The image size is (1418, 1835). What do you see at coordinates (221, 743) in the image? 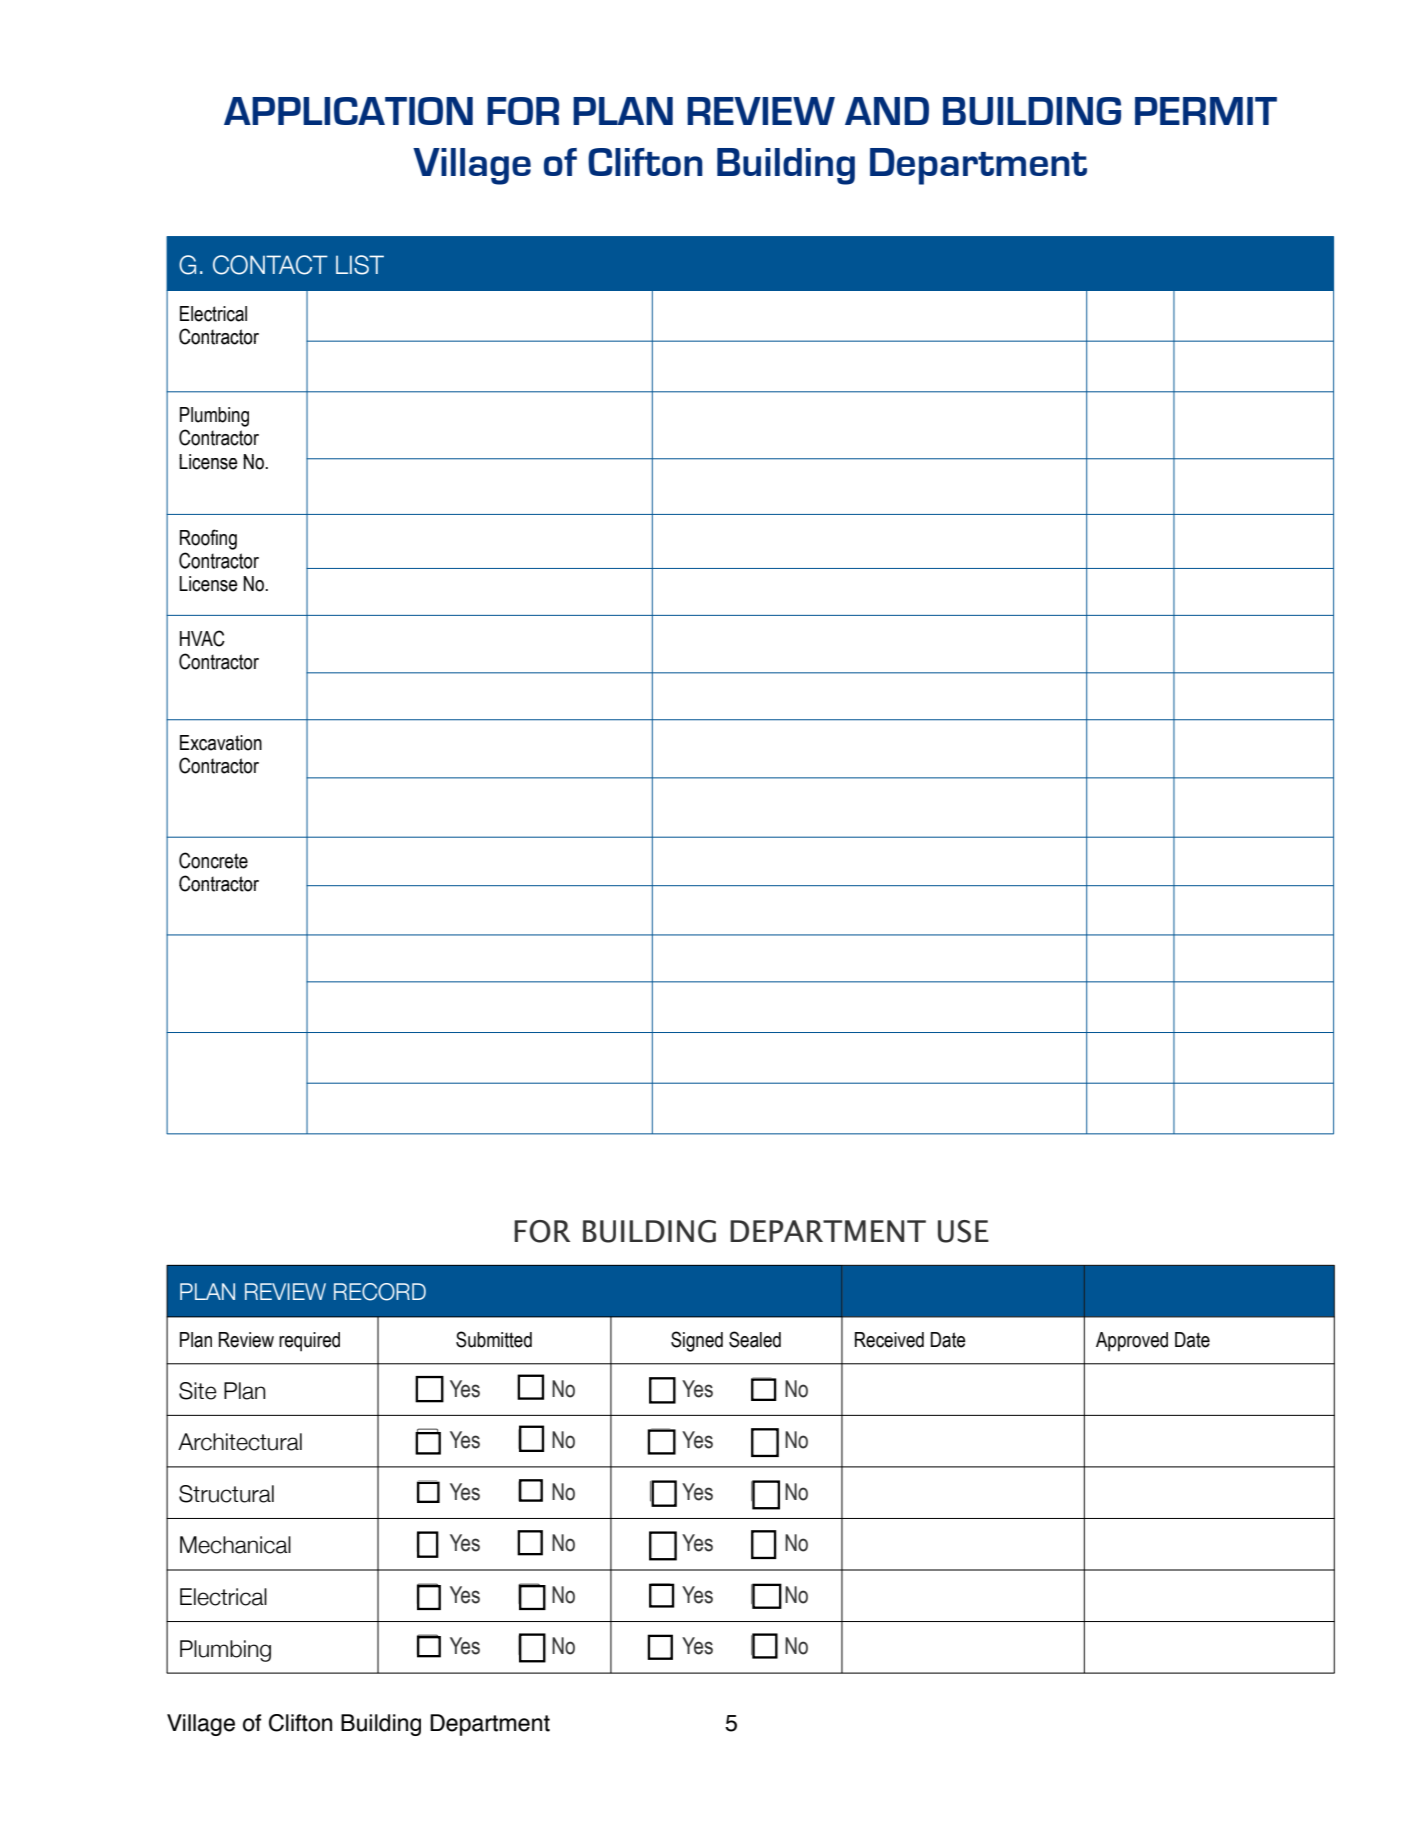
I see `Excavation` at bounding box center [221, 743].
